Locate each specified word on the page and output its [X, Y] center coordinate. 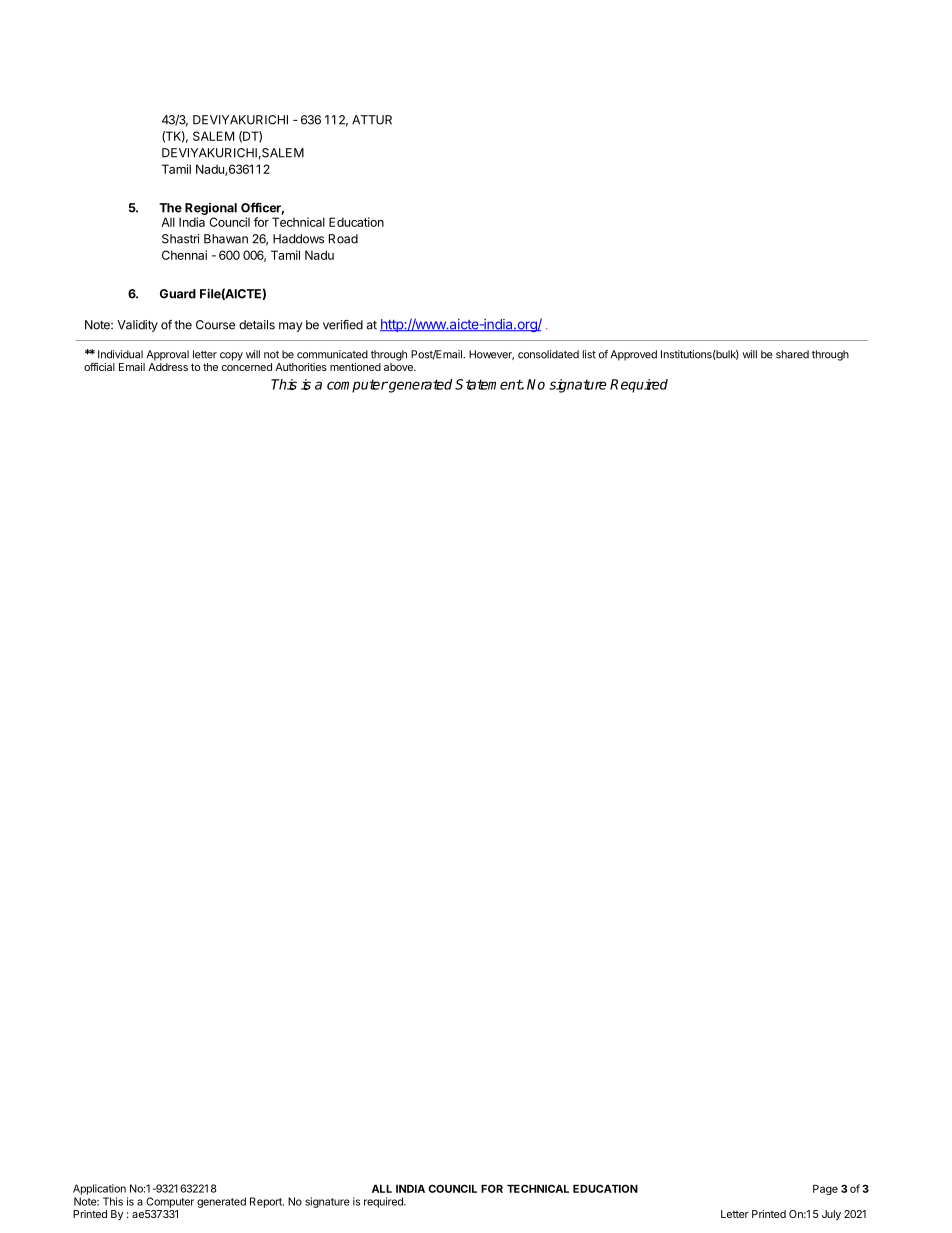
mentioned [355, 367]
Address [168, 367]
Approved [633, 355]
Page [825, 1190]
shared [792, 354]
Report [267, 1202]
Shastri [180, 239]
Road [343, 239]
